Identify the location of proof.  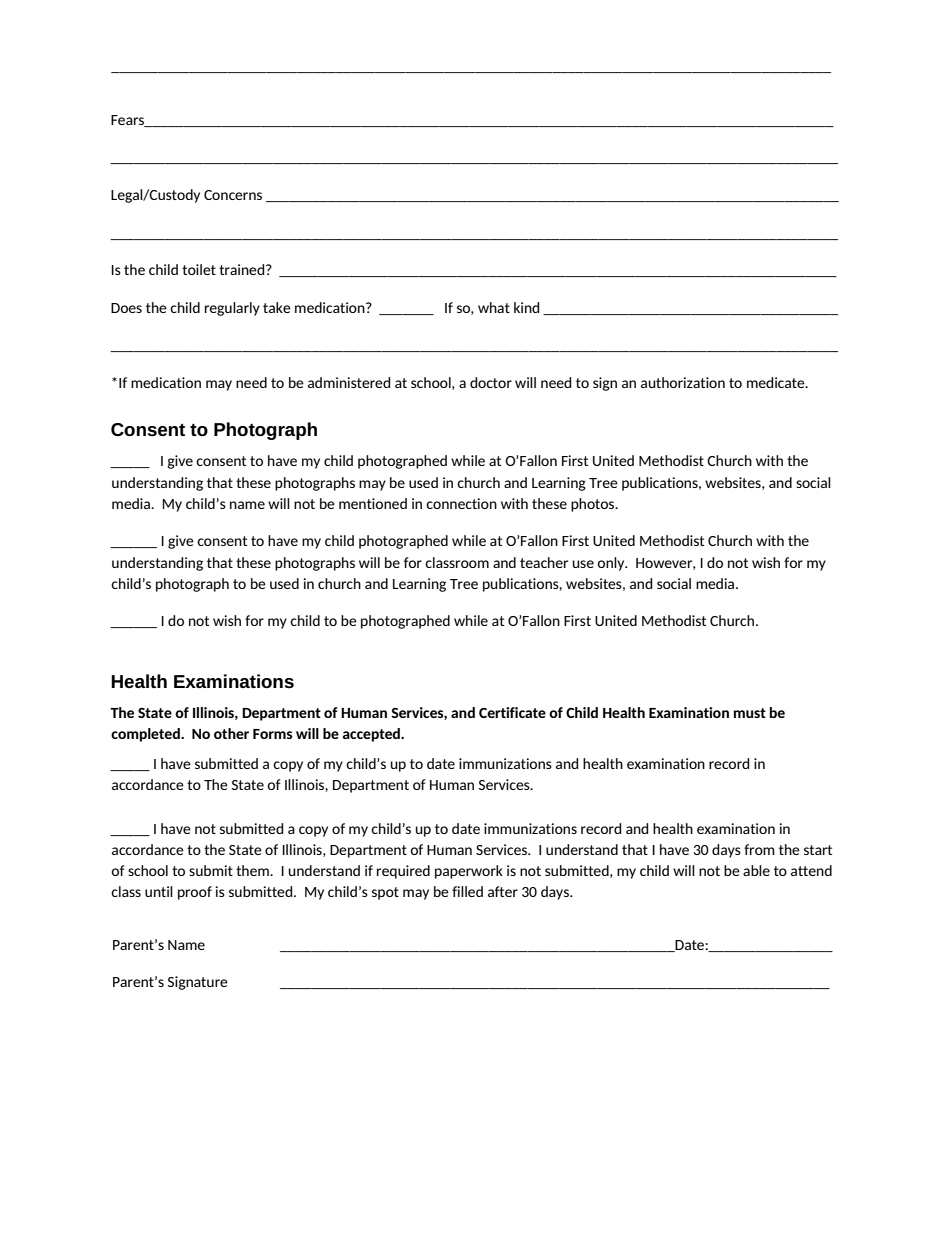
(195, 893).
